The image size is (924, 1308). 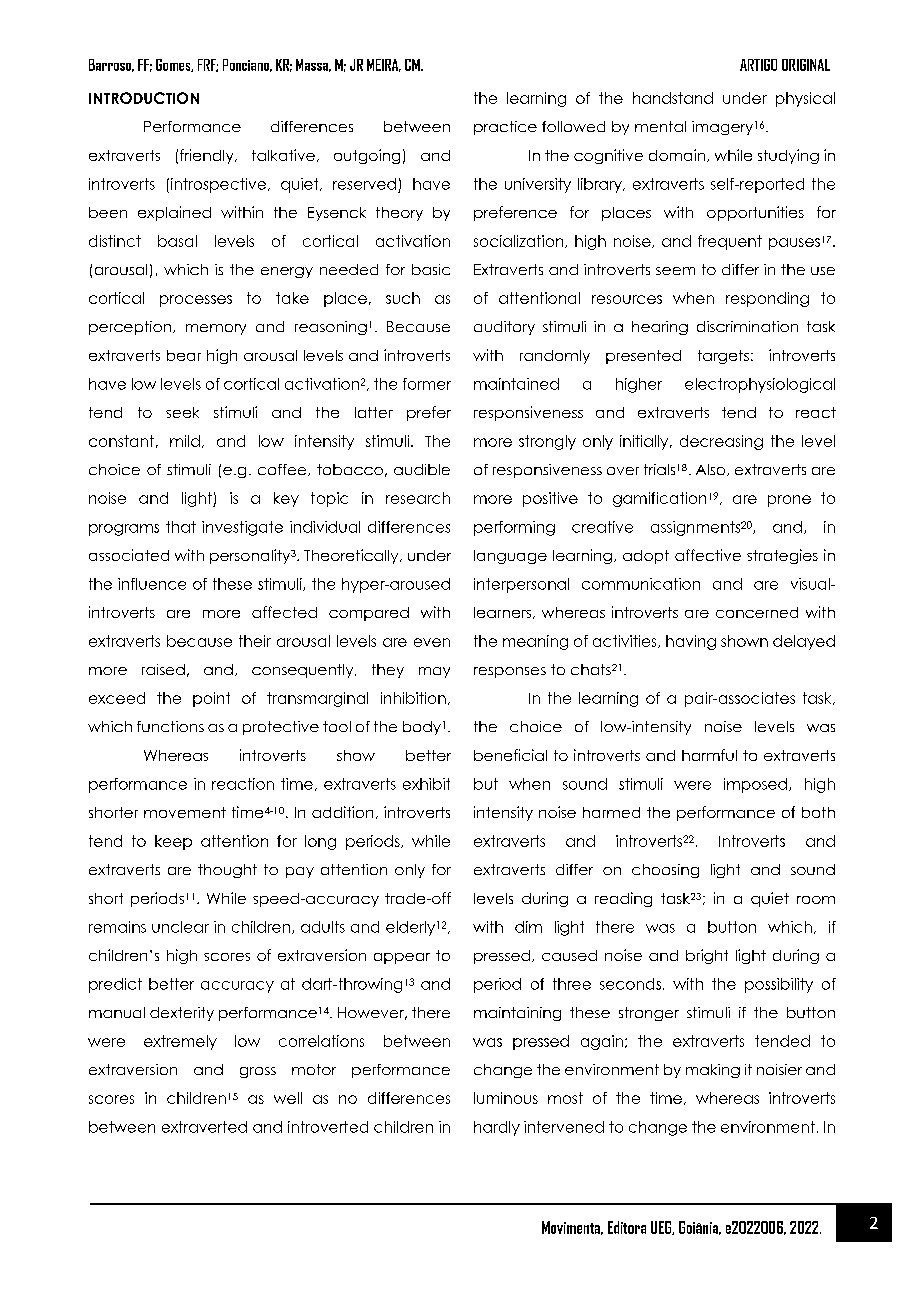 I want to click on practice, so click(x=505, y=128).
